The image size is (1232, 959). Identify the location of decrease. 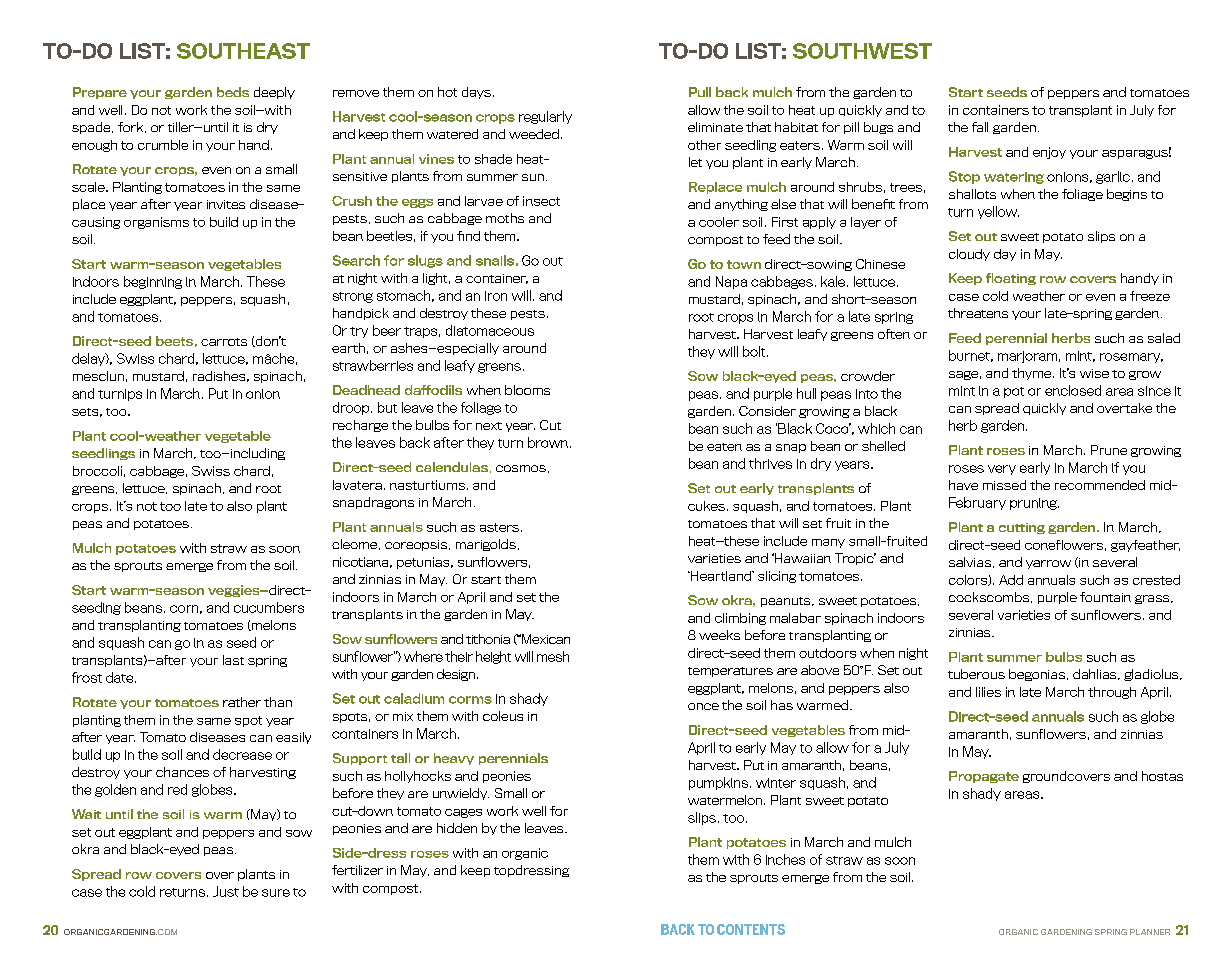
(242, 754).
